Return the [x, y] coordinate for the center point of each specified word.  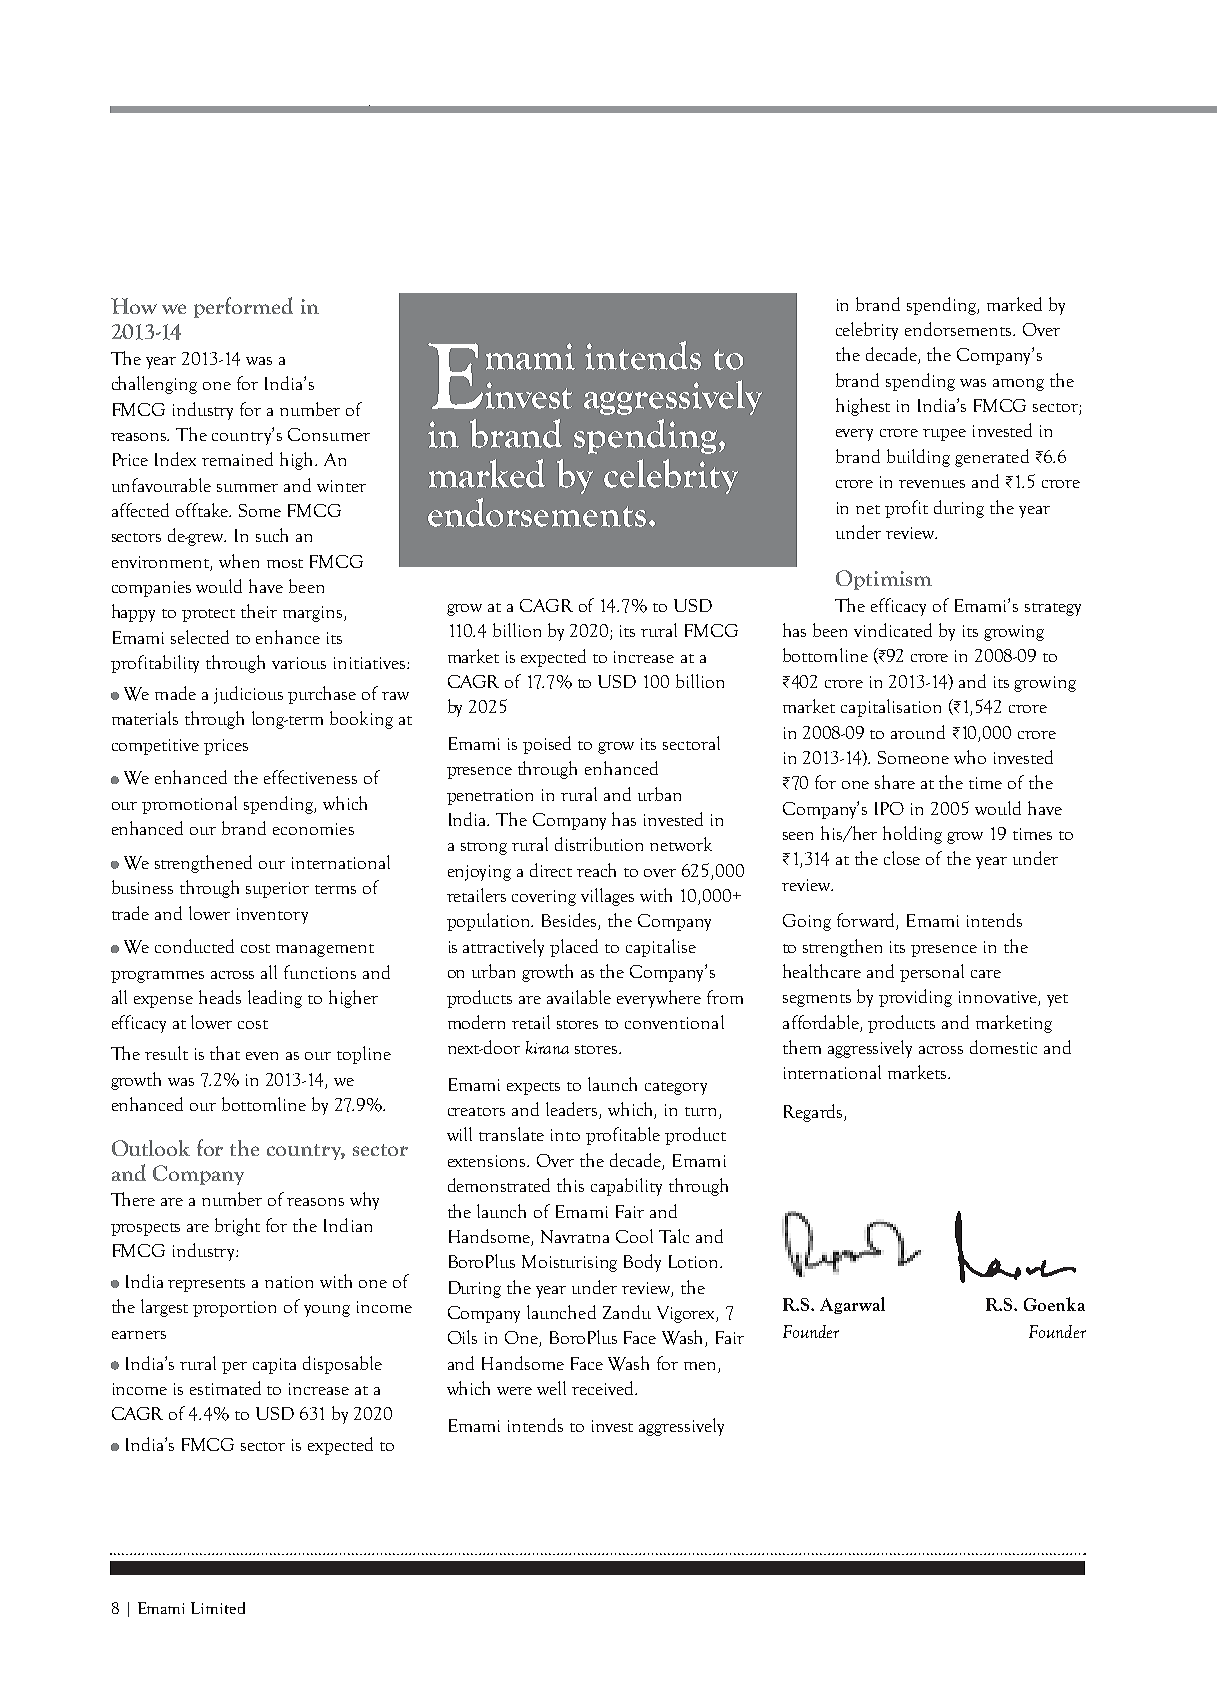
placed [574, 948]
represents [206, 1285]
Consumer [329, 434]
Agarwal [852, 1305]
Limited [218, 1608]
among [1018, 385]
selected [200, 637]
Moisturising [569, 1263]
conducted [194, 946]
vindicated [893, 630]
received [604, 1388]
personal [932, 973]
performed [243, 307]
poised [547, 745]
